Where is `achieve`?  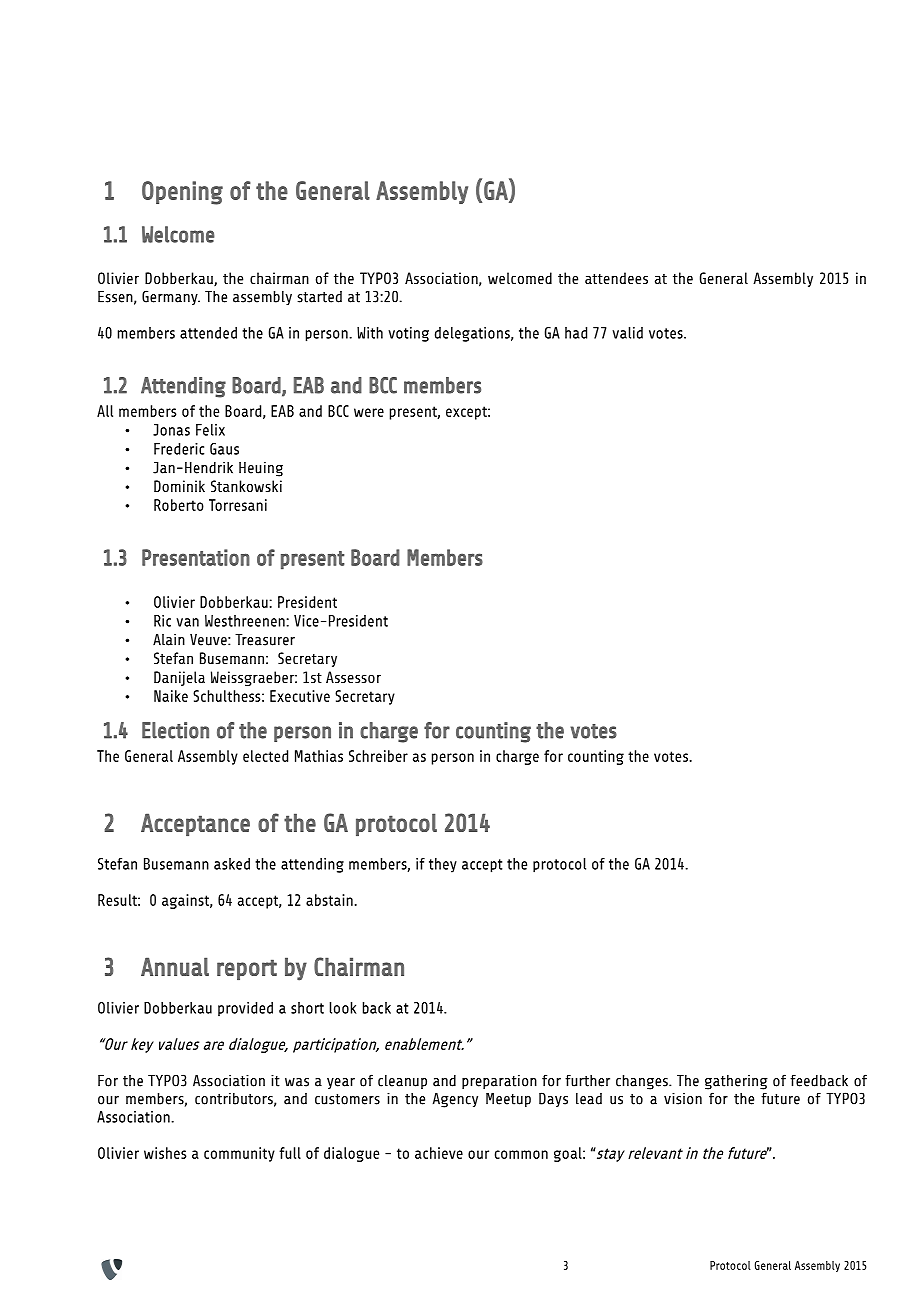 achieve is located at coordinates (439, 1153).
